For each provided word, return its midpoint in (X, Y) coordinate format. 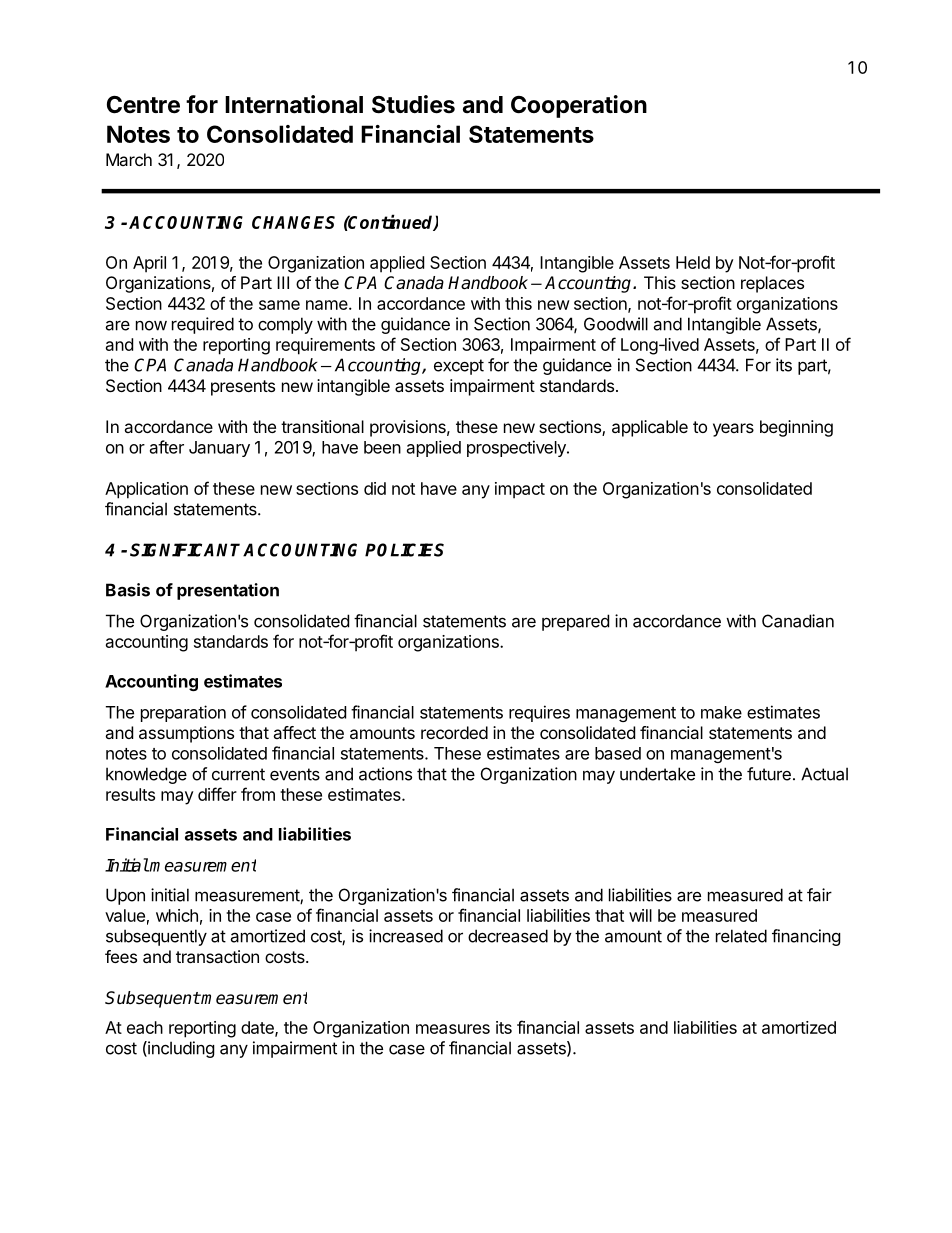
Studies (413, 104)
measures (453, 1029)
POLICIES (404, 550)
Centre (143, 105)
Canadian (798, 621)
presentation (228, 591)
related (741, 936)
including (180, 1049)
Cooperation (579, 106)
